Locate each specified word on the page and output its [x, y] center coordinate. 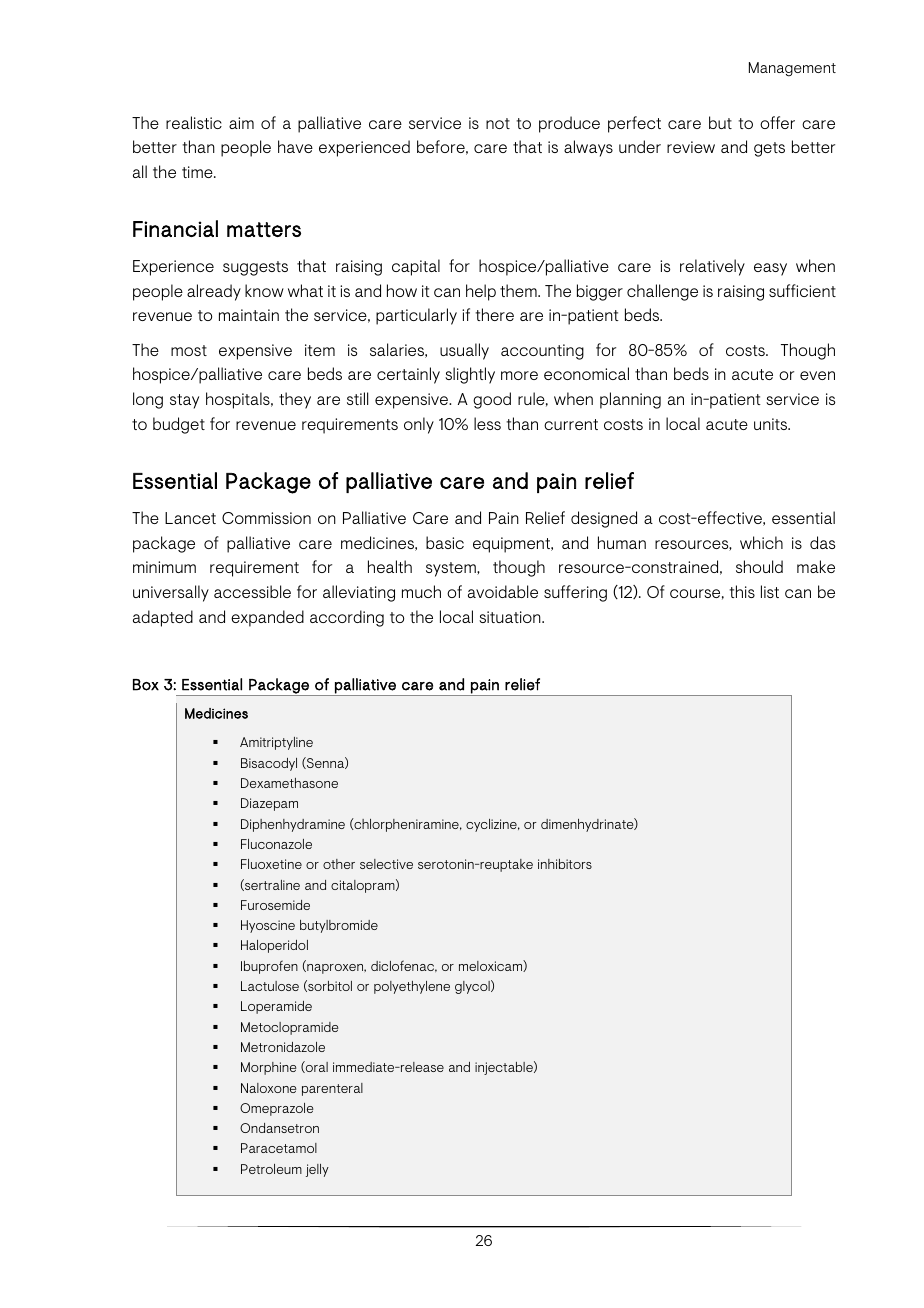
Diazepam [269, 804]
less [487, 423]
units [772, 424]
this [742, 591]
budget [179, 425]
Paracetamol [279, 1148]
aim [241, 123]
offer [777, 122]
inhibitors [565, 864]
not [498, 123]
